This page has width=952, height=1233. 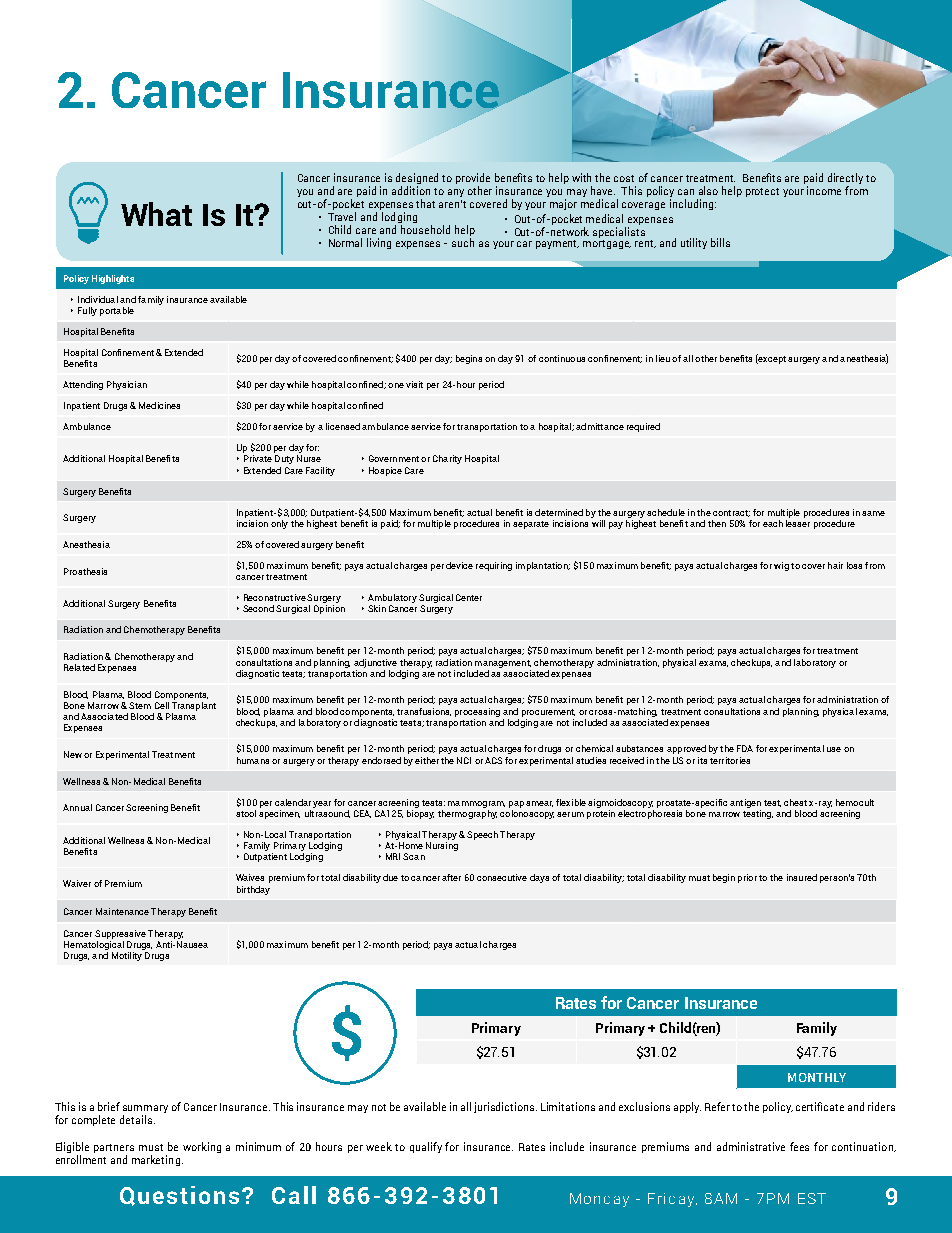 What do you see at coordinates (762, 192) in the page?
I see `protect` at bounding box center [762, 192].
